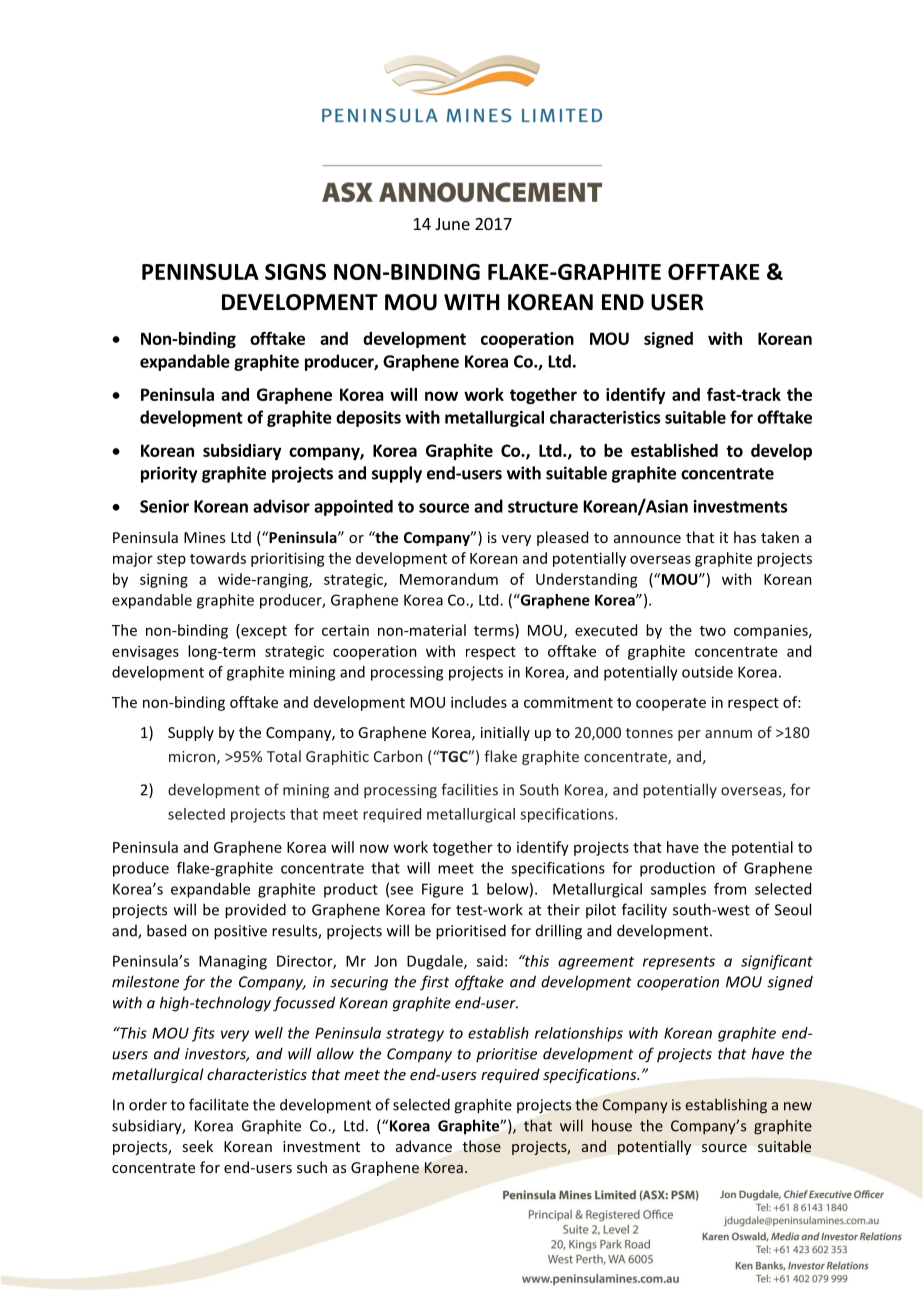 The height and width of the screenshot is (1309, 924). I want to click on seek, so click(197, 1146).
